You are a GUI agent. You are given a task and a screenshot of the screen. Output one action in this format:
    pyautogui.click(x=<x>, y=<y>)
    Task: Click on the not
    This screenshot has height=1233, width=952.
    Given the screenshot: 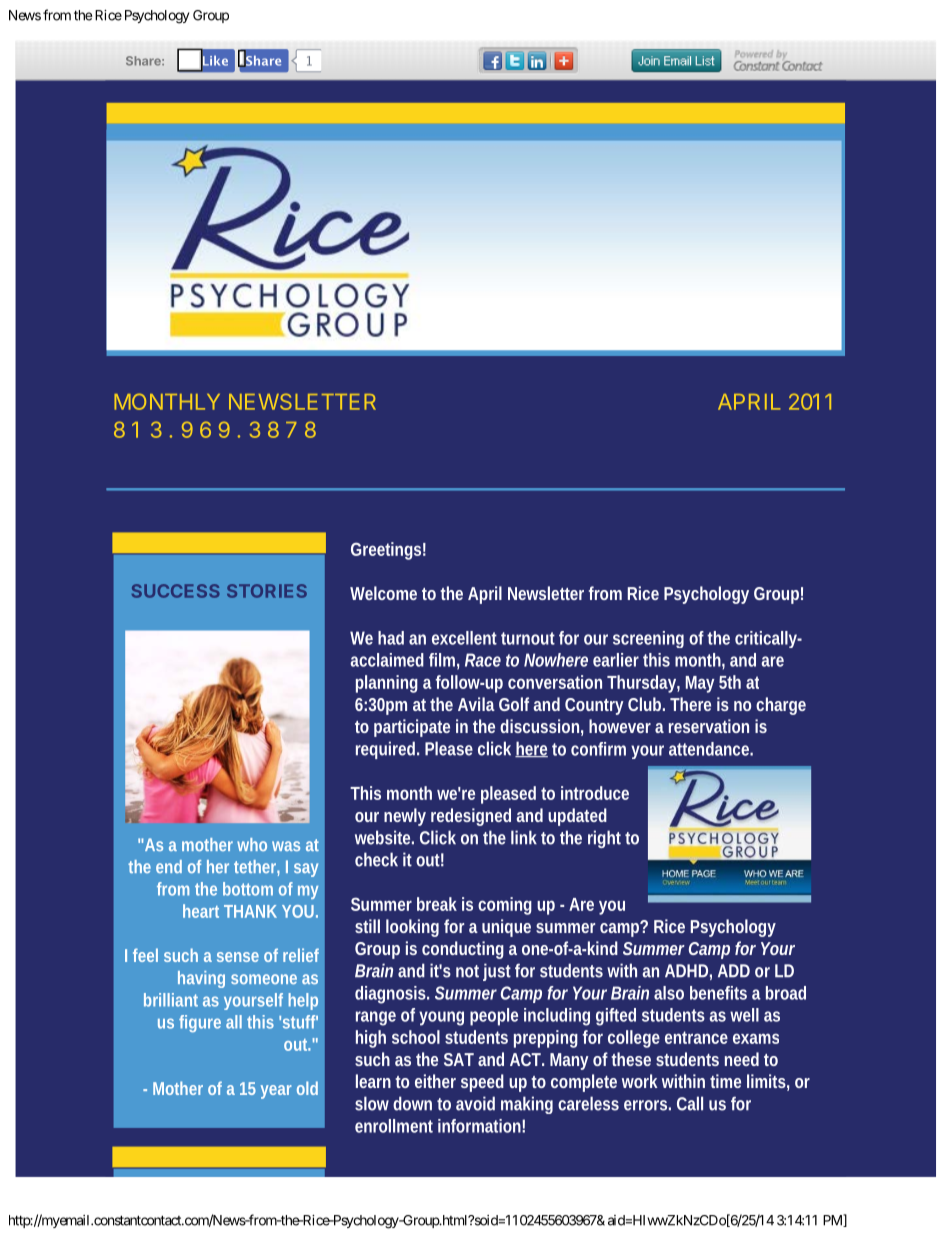 What is the action you would take?
    pyautogui.click(x=467, y=971)
